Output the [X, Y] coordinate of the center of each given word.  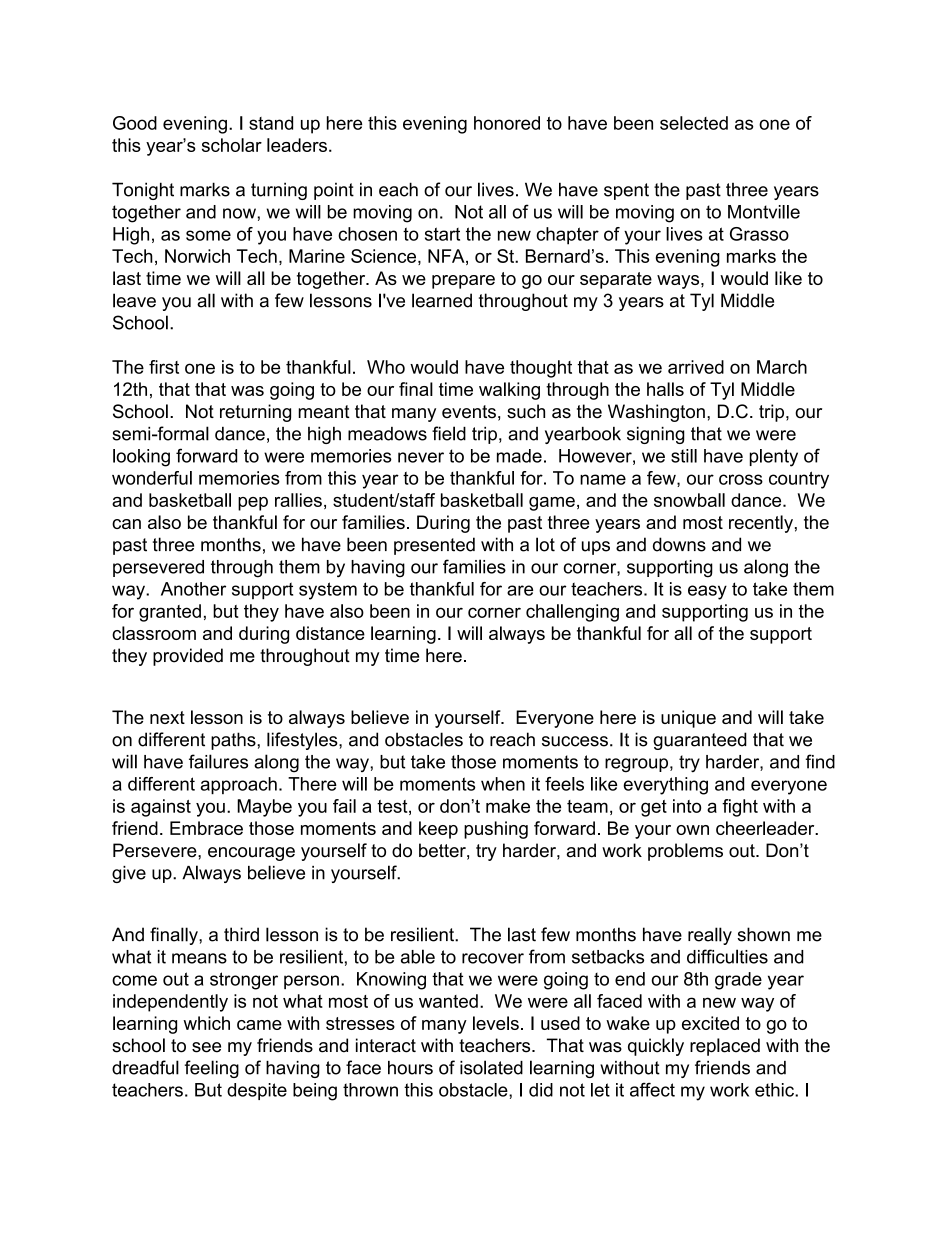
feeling [212, 1069]
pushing [496, 830]
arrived [696, 367]
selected [694, 123]
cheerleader [766, 828]
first [164, 367]
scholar [232, 145]
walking [509, 391]
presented [434, 546]
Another [193, 589]
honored [507, 123]
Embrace [206, 828]
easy [707, 592]
